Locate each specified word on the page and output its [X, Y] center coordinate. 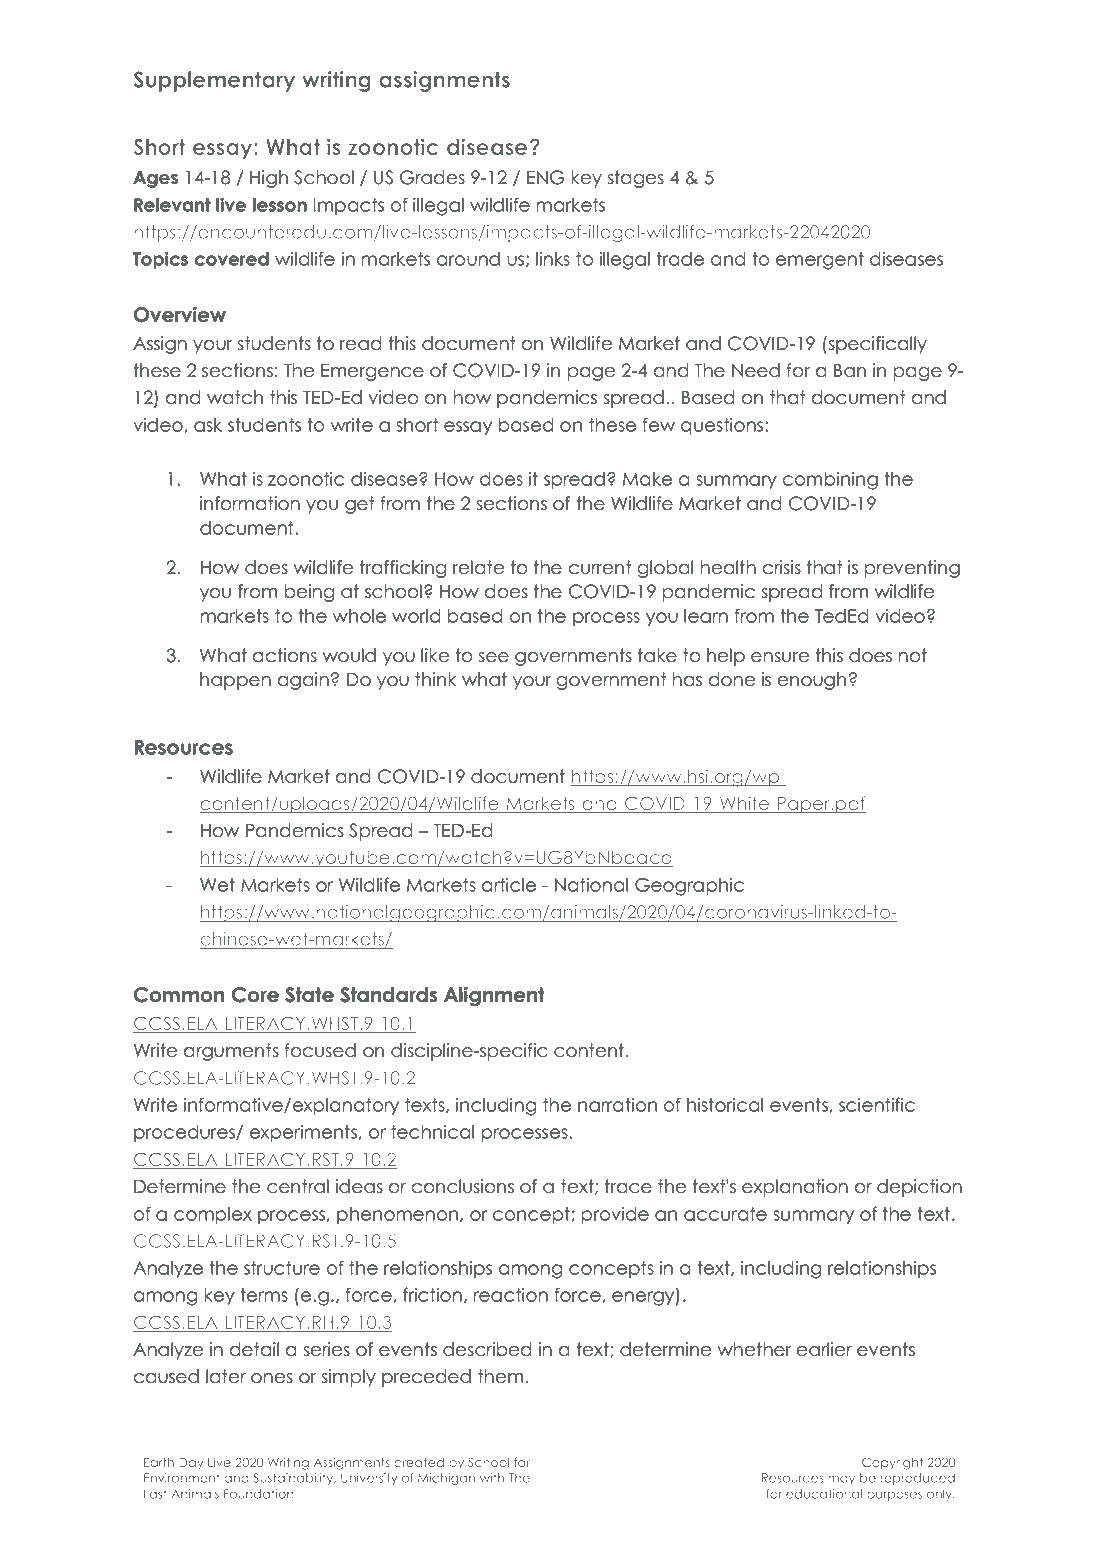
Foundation [259, 1494]
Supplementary [214, 81]
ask [208, 425]
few [658, 424]
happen [235, 681]
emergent [820, 261]
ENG [545, 177]
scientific [877, 1104]
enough [812, 681]
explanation [795, 1188]
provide [615, 1215]
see [493, 657]
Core [255, 995]
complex [213, 1215]
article [509, 884]
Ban [850, 370]
